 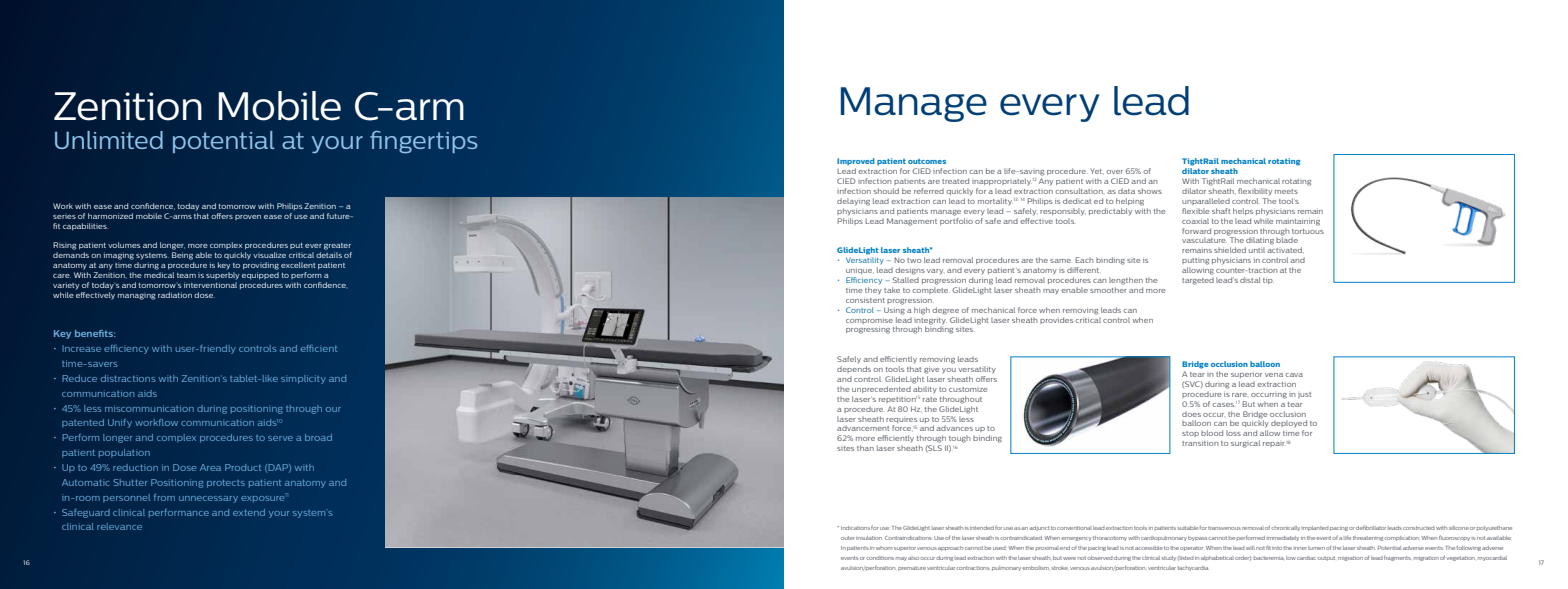 What do you see at coordinates (119, 526) in the image?
I see `relevance` at bounding box center [119, 526].
